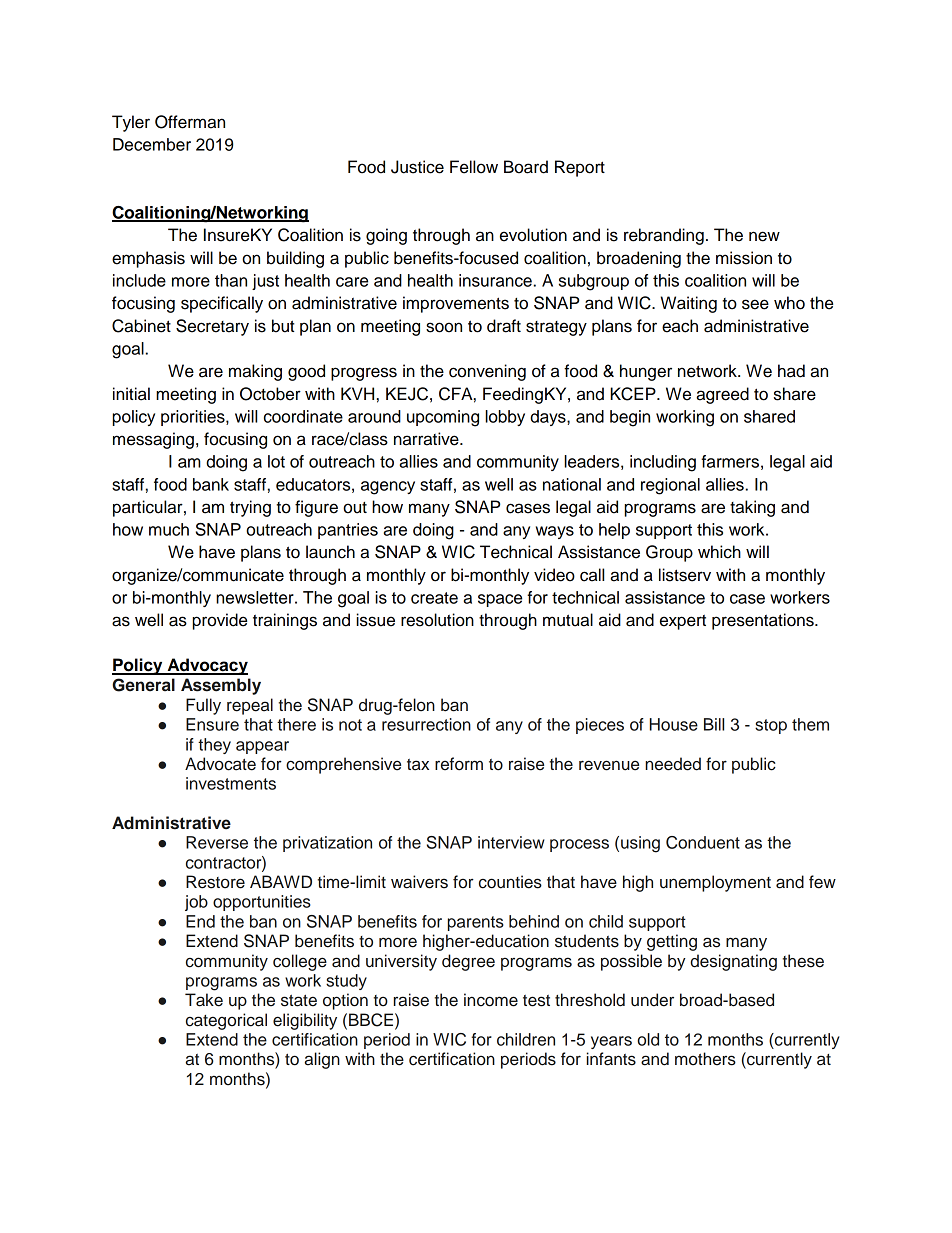 This screenshot has height=1233, width=952. Describe the element at coordinates (722, 395) in the screenshot. I see `agreed` at that location.
